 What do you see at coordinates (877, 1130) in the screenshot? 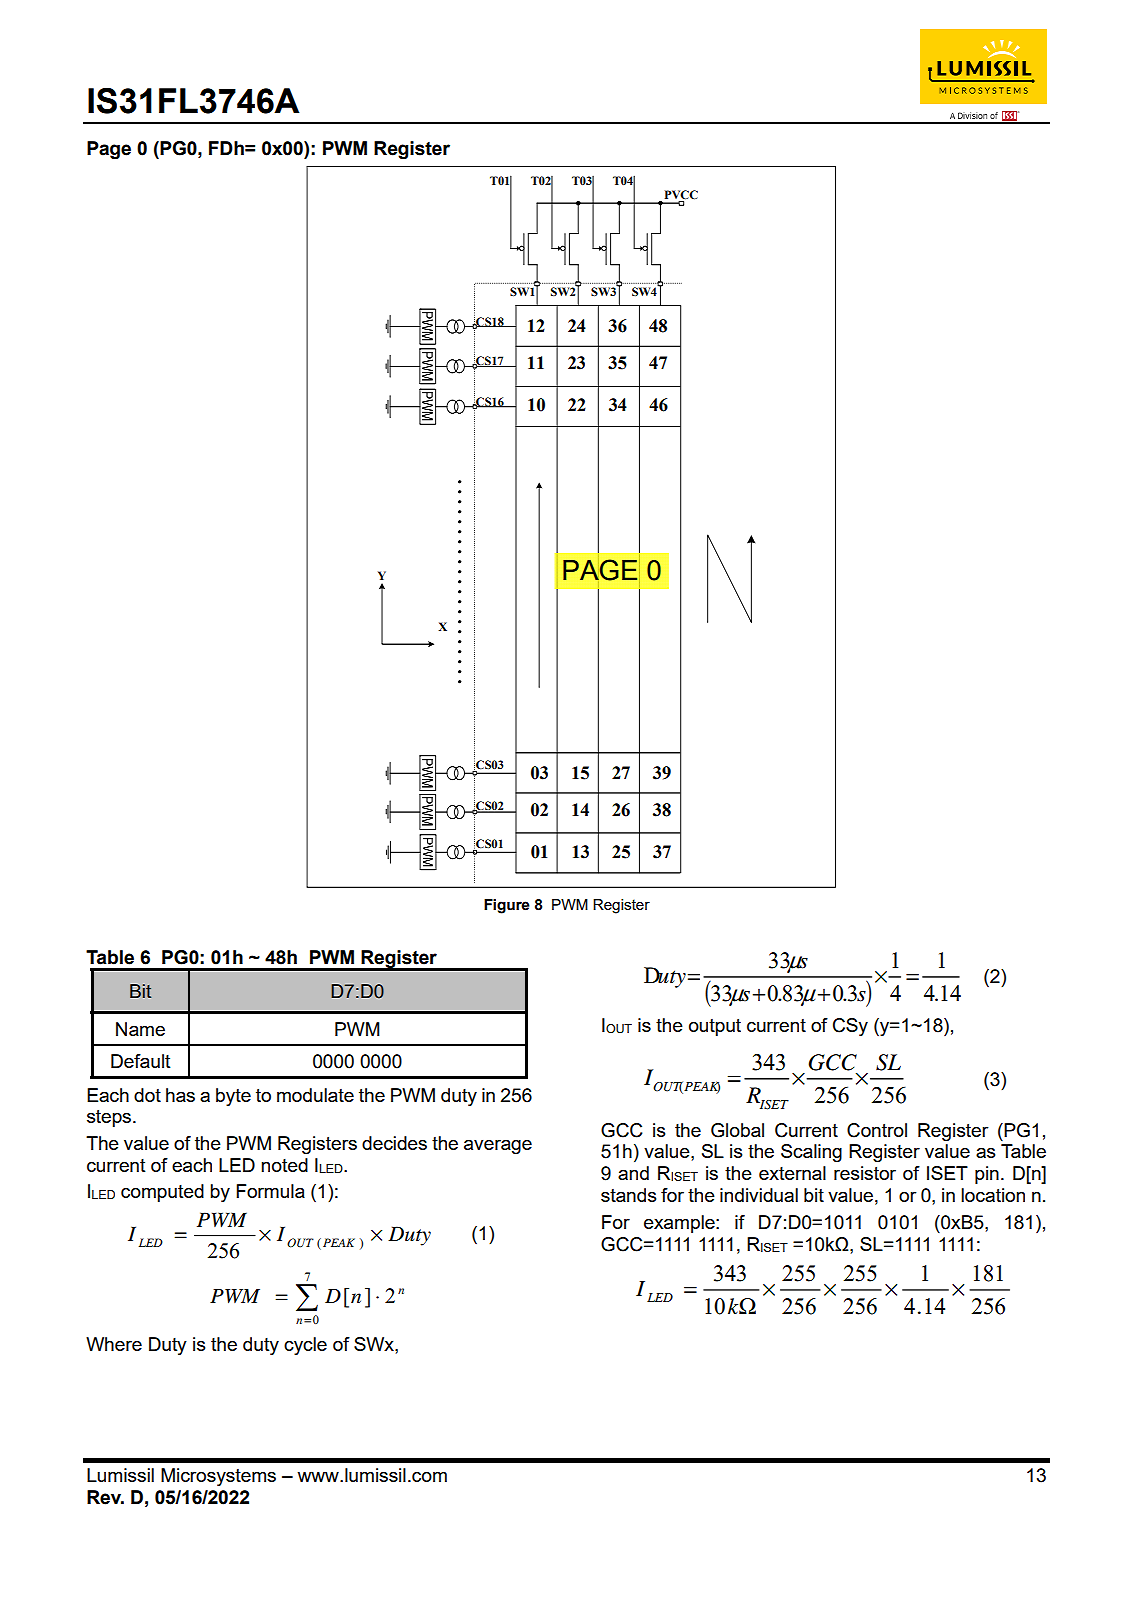
I see `Control` at bounding box center [877, 1130].
